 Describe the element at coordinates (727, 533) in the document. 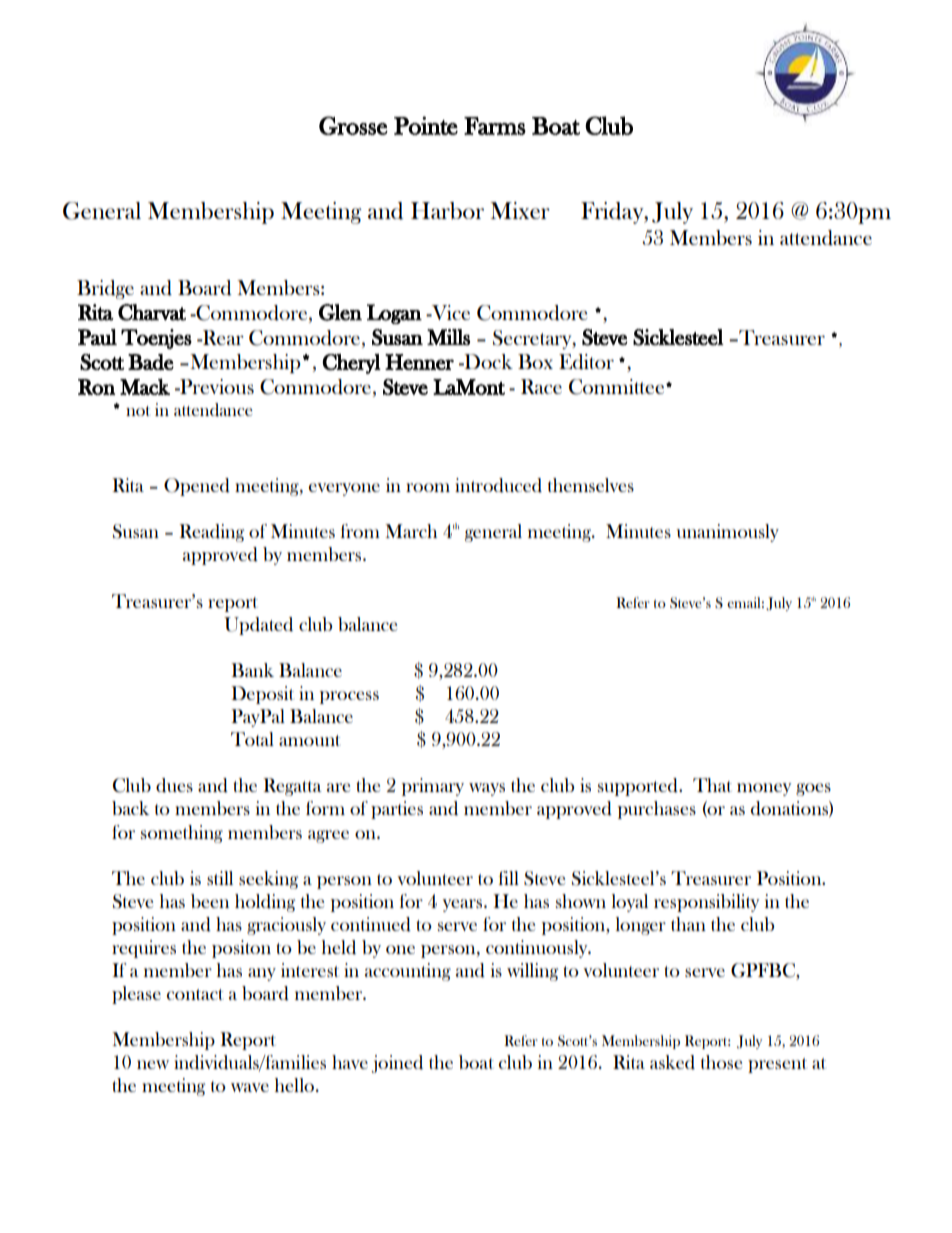

I see `unanimously` at that location.
